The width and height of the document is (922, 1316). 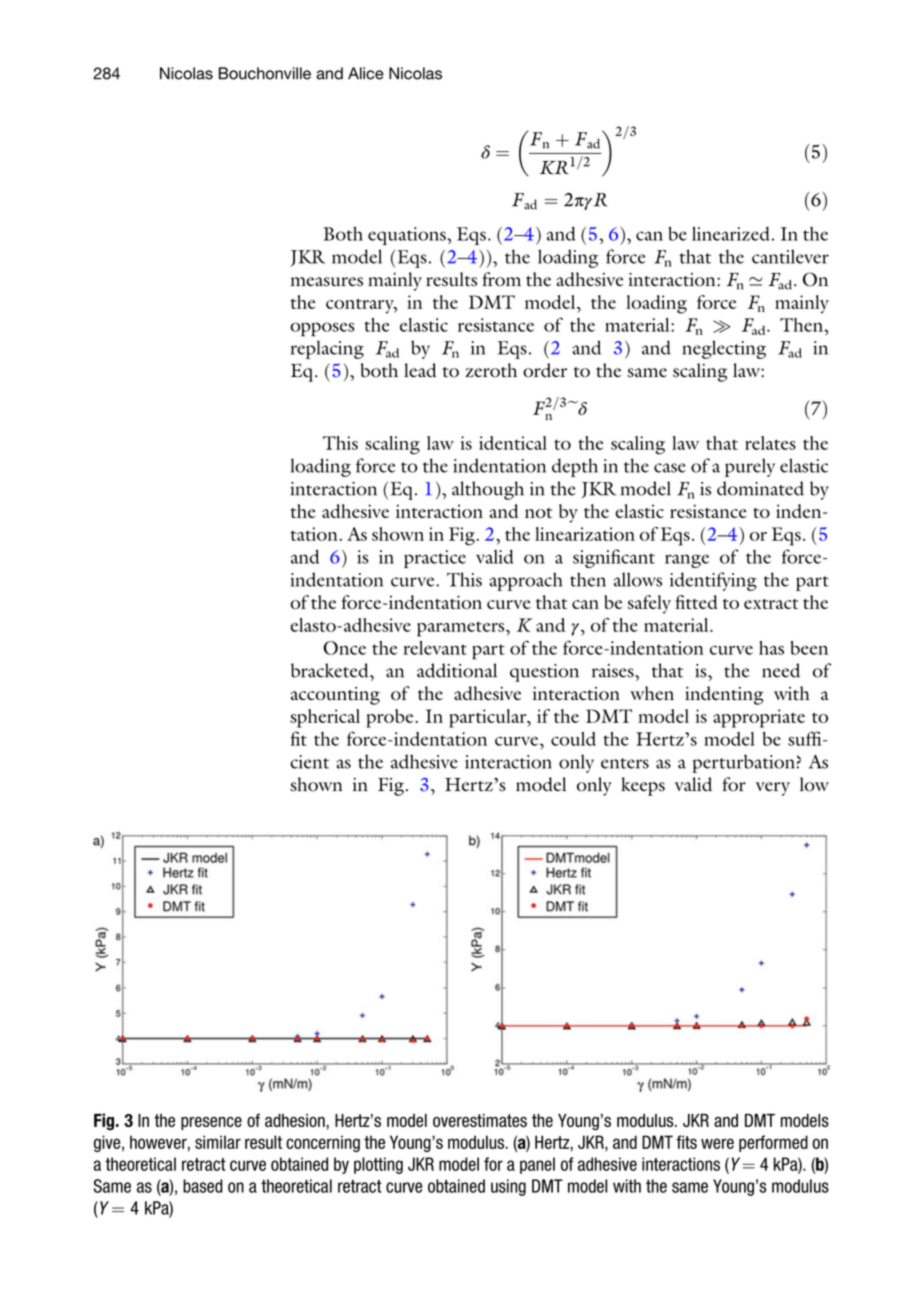 I want to click on linearized, so click(x=731, y=233).
